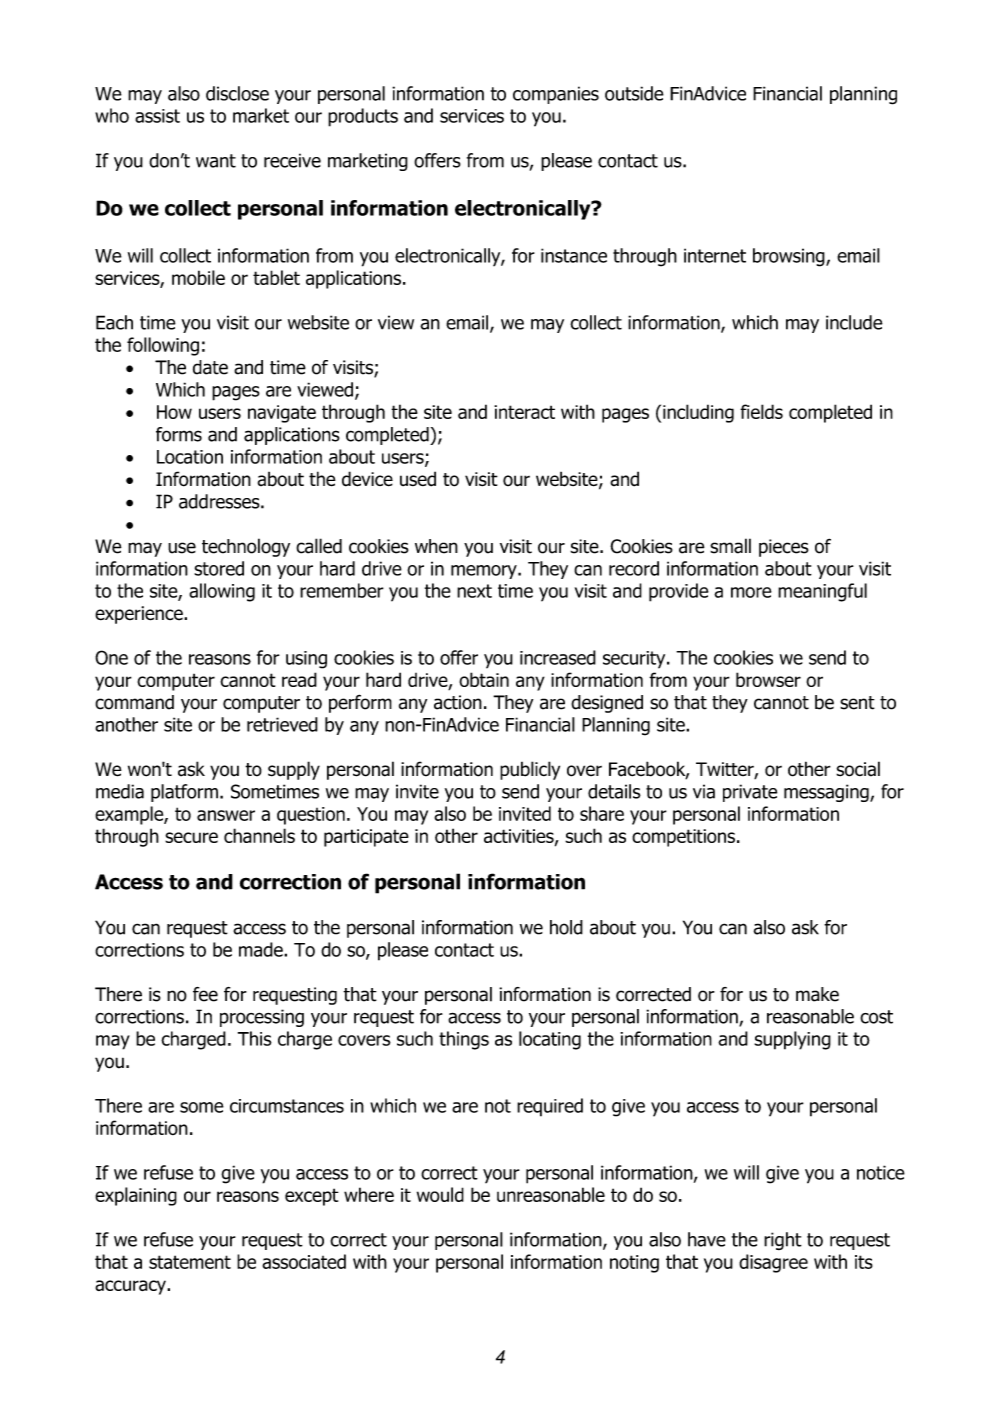  I want to click on statement, so click(190, 1262).
